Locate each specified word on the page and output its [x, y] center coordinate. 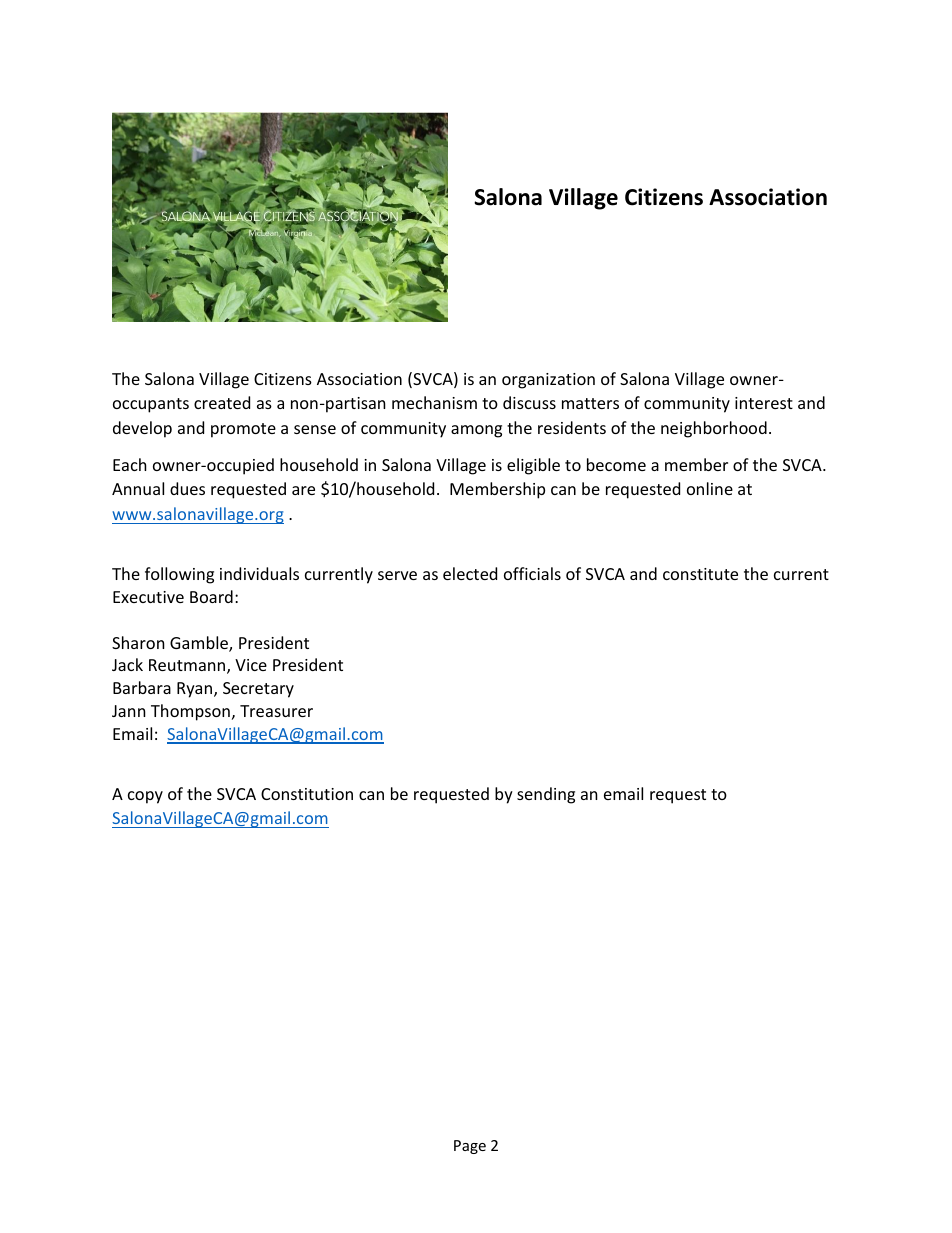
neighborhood [714, 429]
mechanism [434, 402]
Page [470, 1147]
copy [145, 797]
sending [546, 795]
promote [243, 430]
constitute [700, 574]
